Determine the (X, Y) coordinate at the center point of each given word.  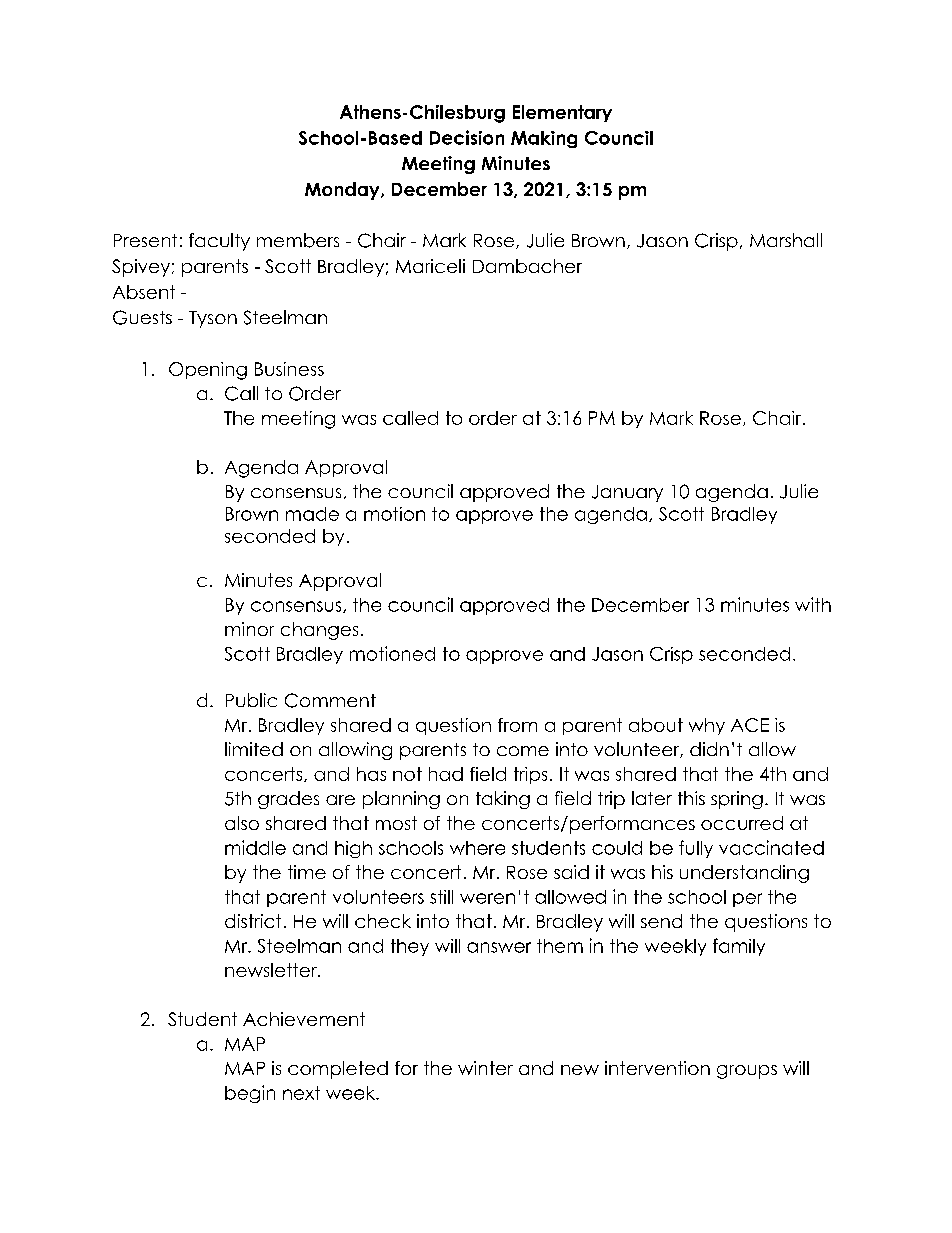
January (627, 493)
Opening (208, 371)
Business (289, 369)
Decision (467, 137)
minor (249, 629)
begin (250, 1094)
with (813, 604)
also (242, 823)
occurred (742, 823)
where (477, 848)
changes (319, 631)
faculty (219, 242)
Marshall (786, 240)
